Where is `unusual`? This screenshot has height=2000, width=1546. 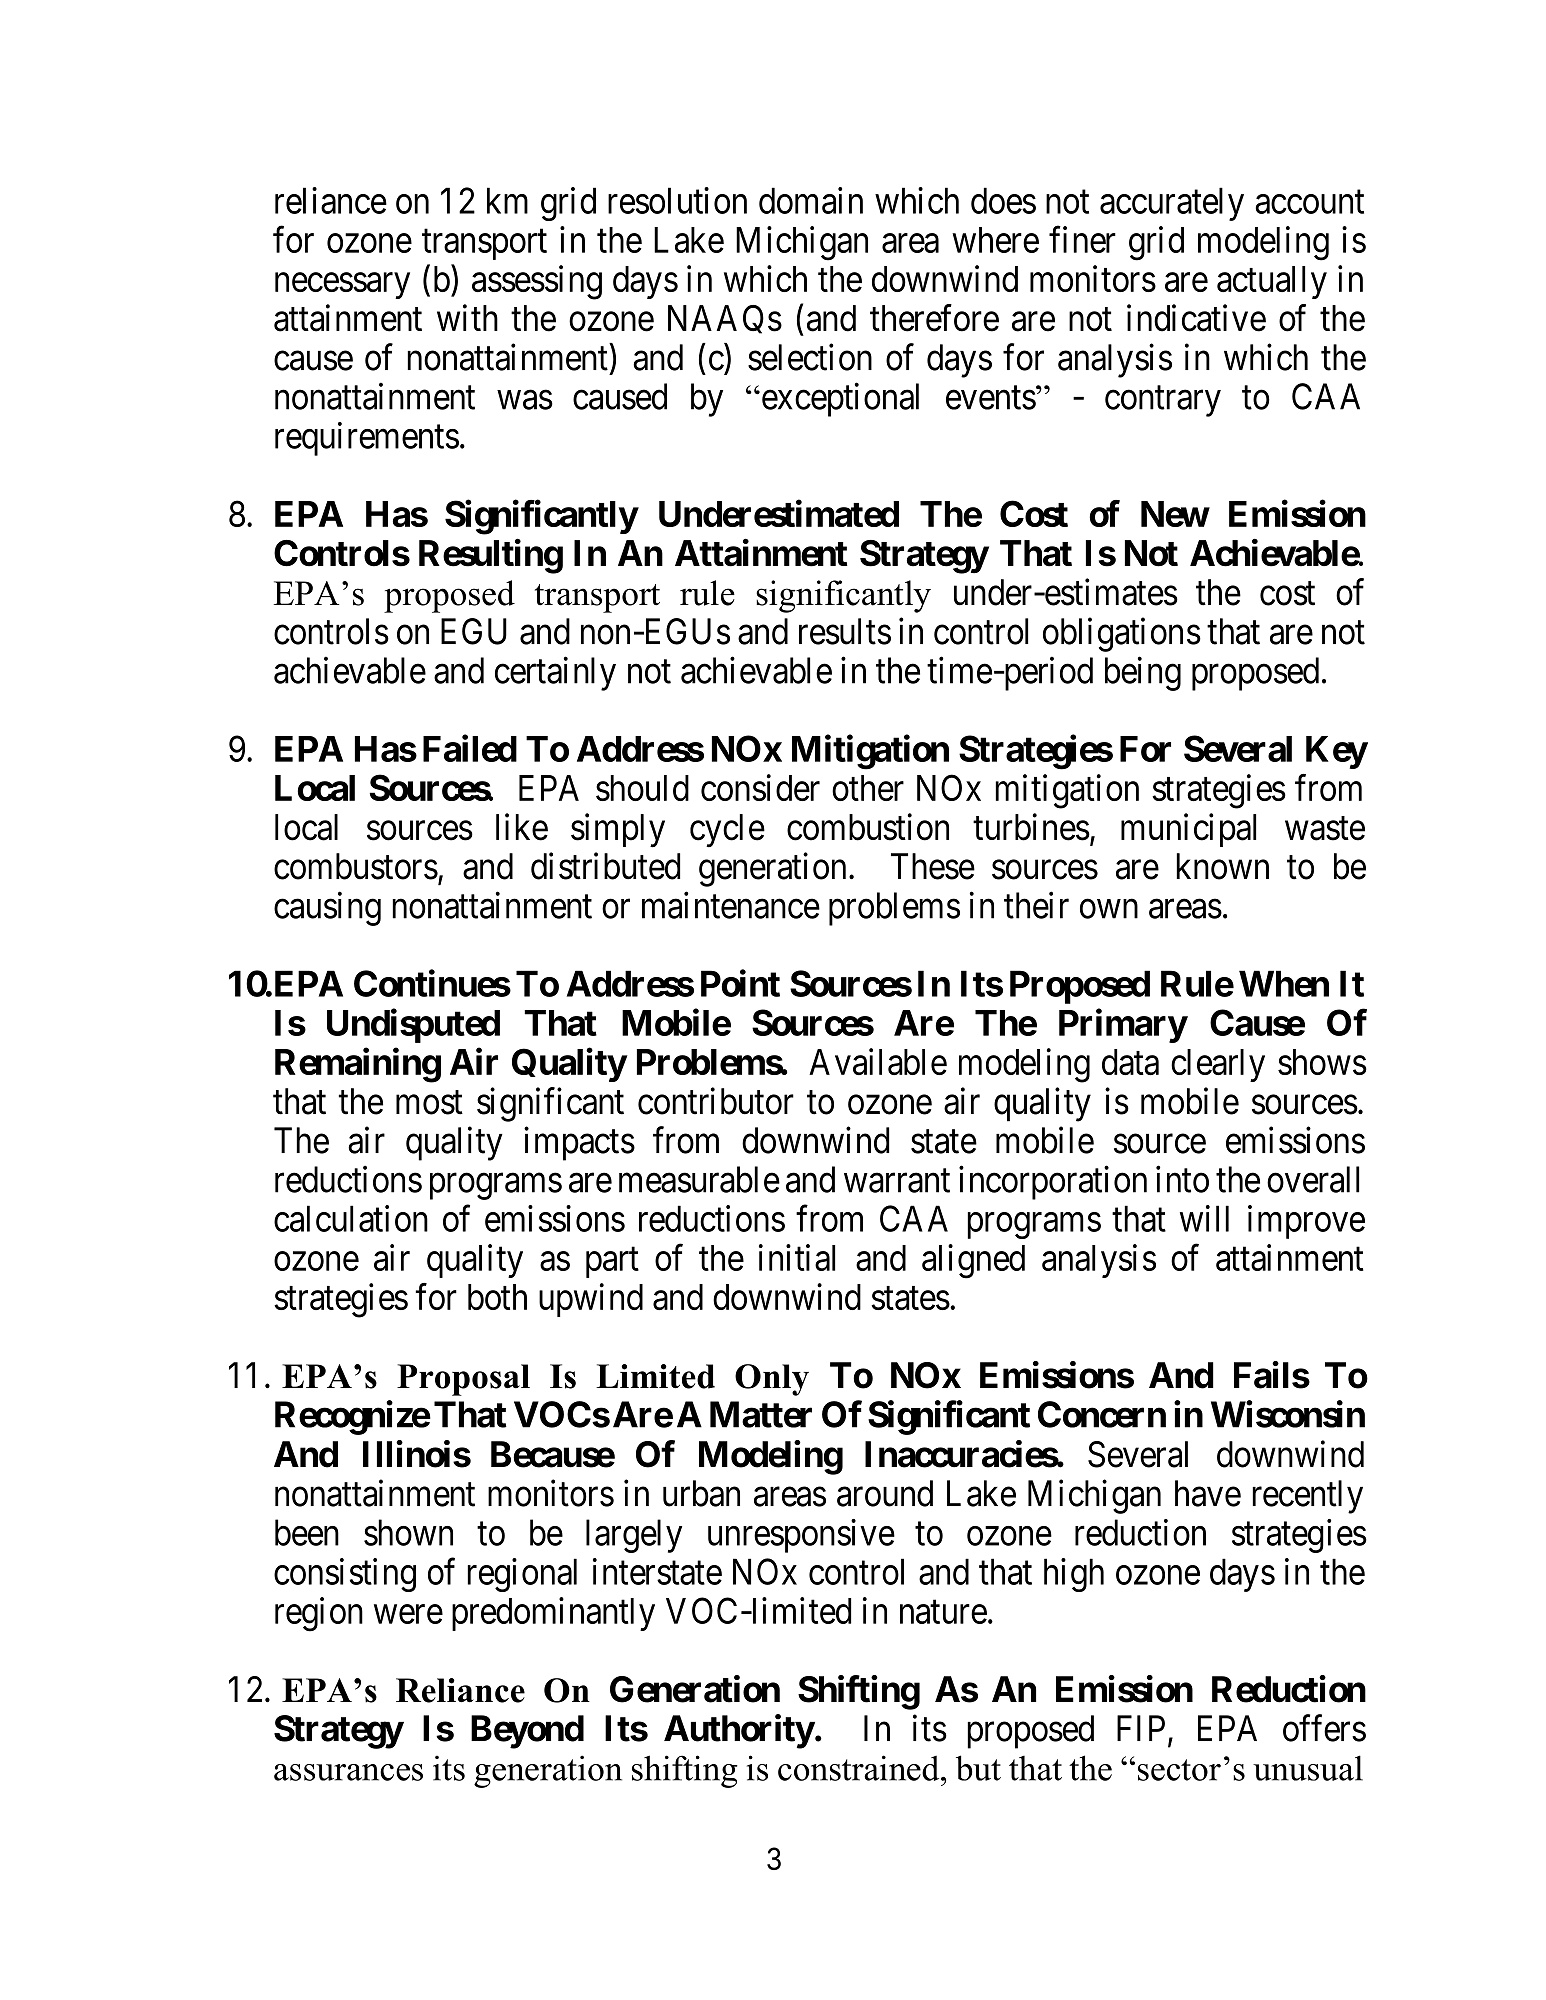
unusual is located at coordinates (1308, 1768).
